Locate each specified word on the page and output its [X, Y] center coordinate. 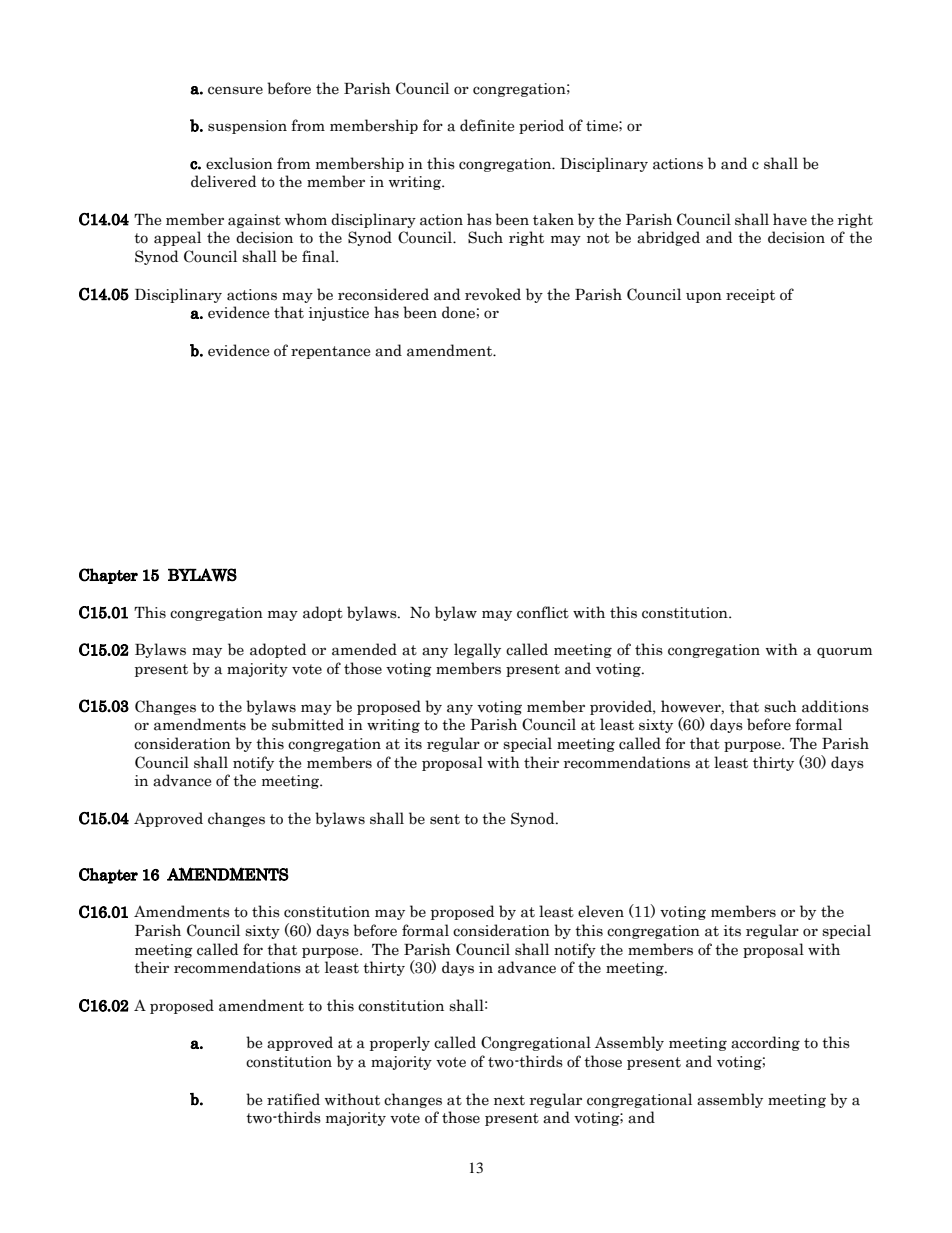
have [790, 219]
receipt [750, 296]
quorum [844, 652]
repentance [330, 352]
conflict [543, 612]
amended [364, 649]
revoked [493, 294]
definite [487, 125]
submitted [308, 724]
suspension [247, 127]
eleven [601, 911]
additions [835, 706]
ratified [293, 1099]
